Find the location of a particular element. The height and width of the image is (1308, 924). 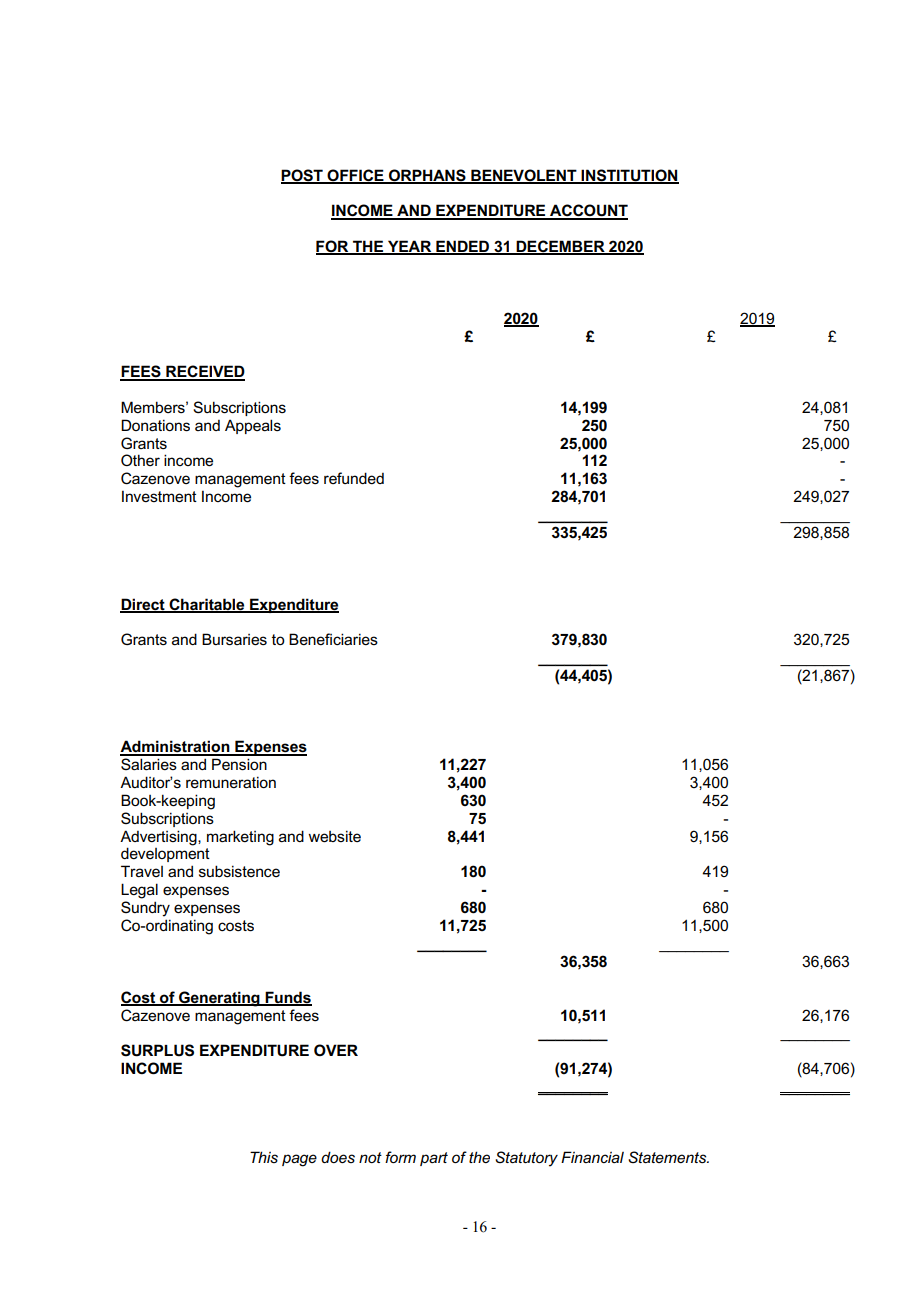

DECEMBER is located at coordinates (560, 247).
